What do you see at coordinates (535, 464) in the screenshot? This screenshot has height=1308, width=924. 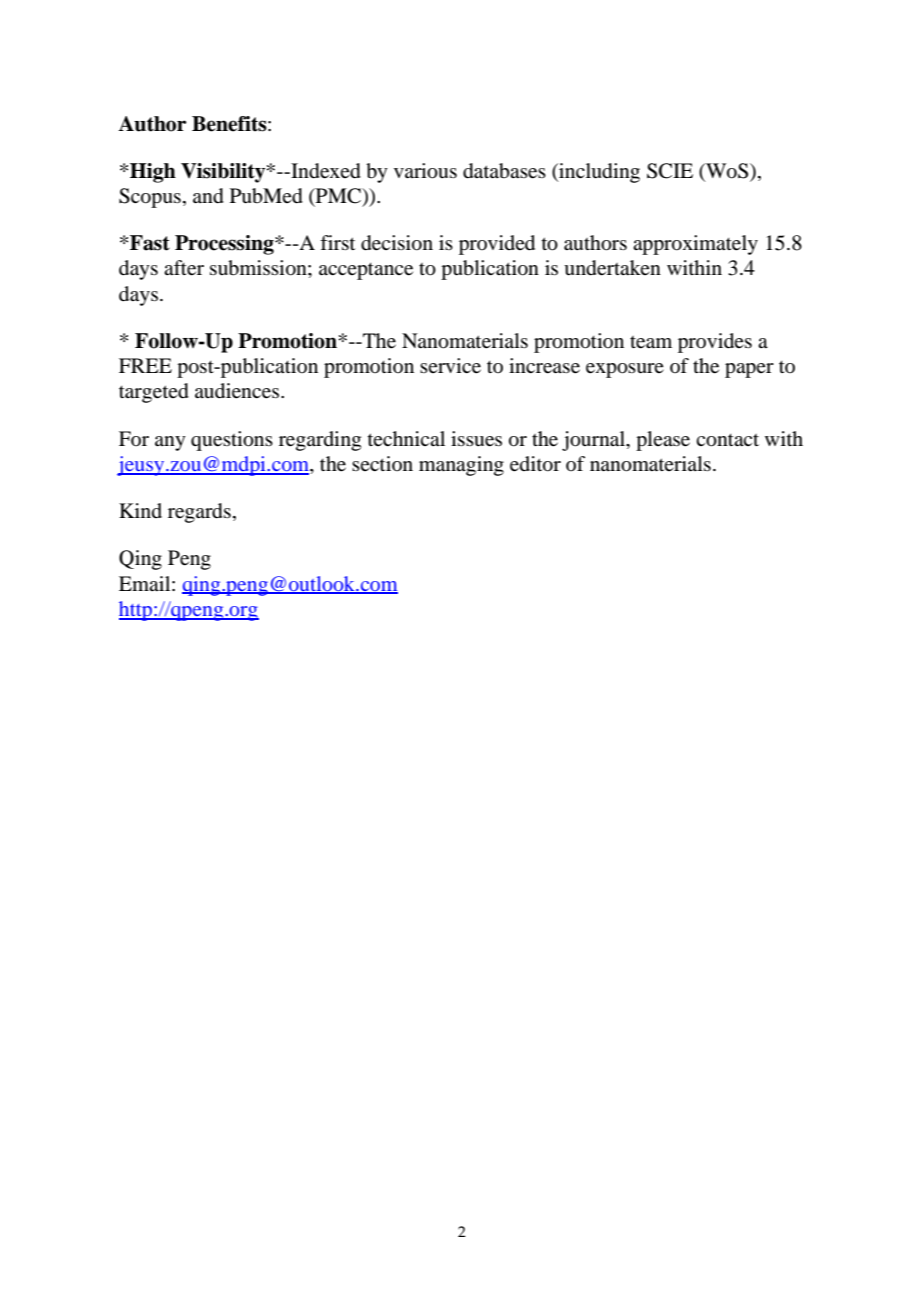 I see `editor` at bounding box center [535, 464].
